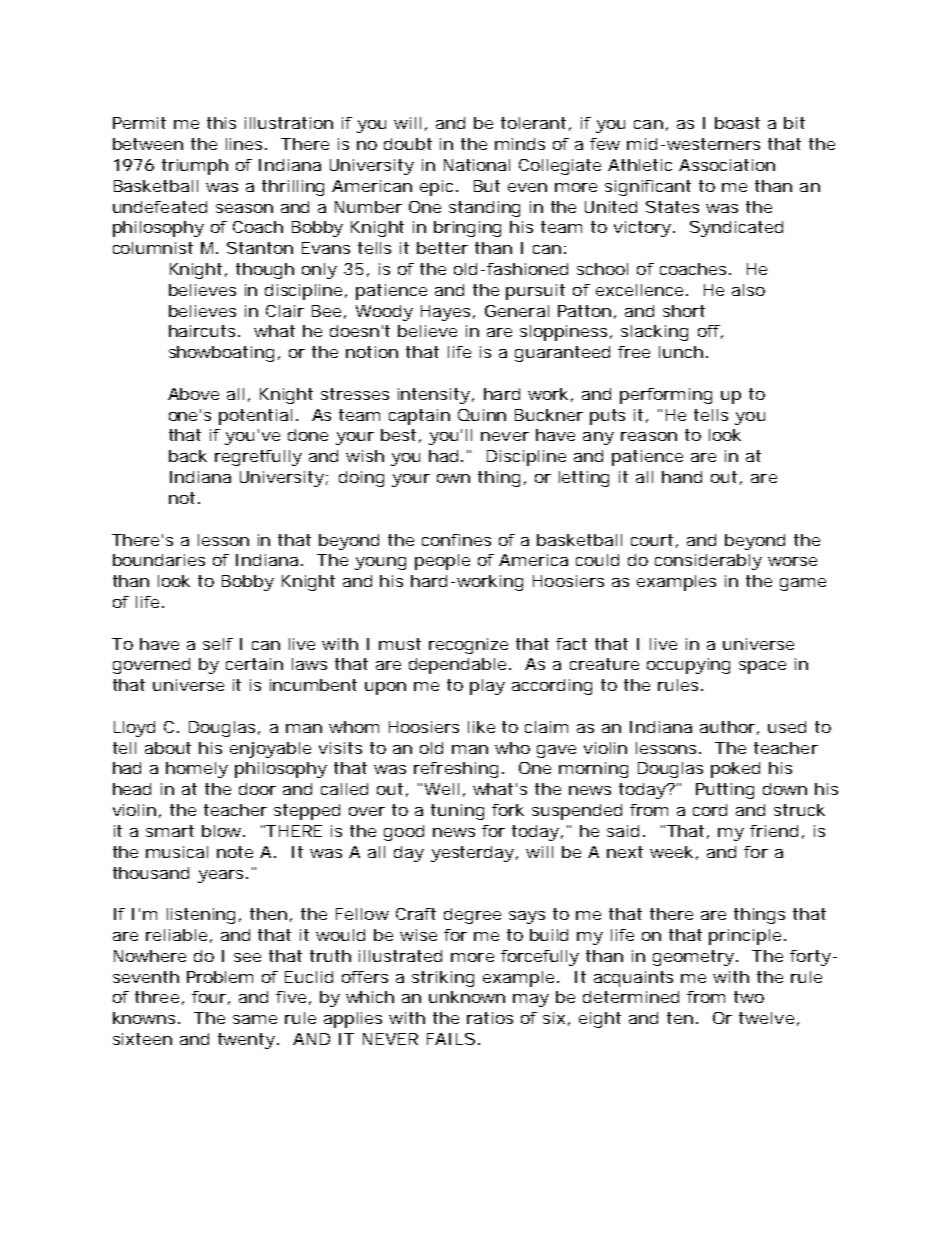  What do you see at coordinates (725, 791) in the document?
I see `Putting` at bounding box center [725, 791].
